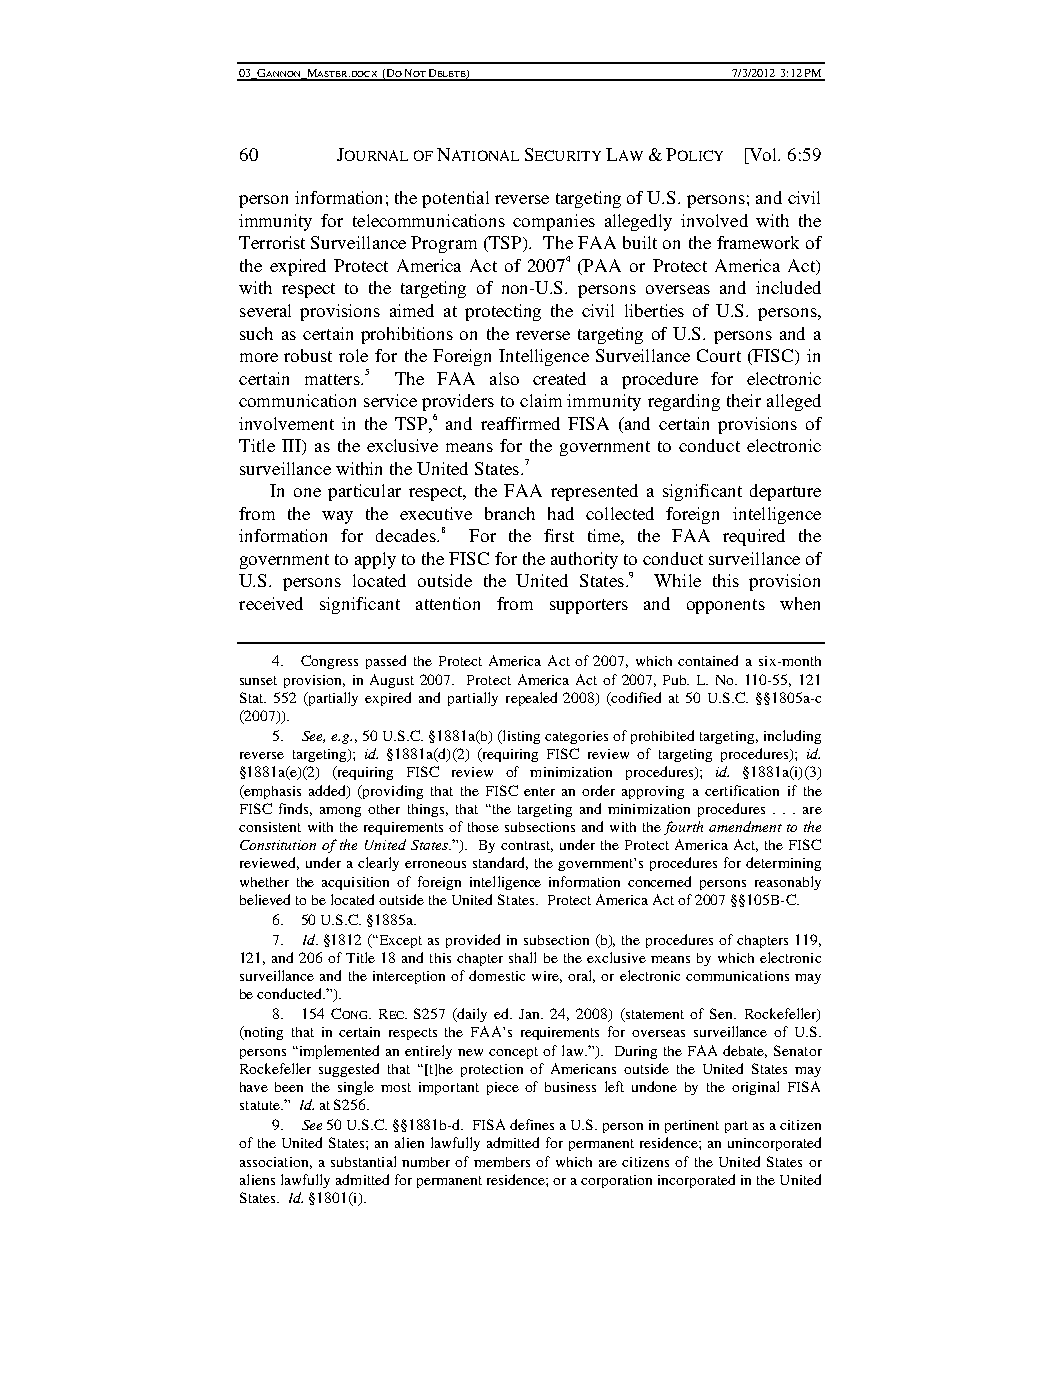  What do you see at coordinates (531, 699) in the screenshot?
I see `repealed` at bounding box center [531, 699].
